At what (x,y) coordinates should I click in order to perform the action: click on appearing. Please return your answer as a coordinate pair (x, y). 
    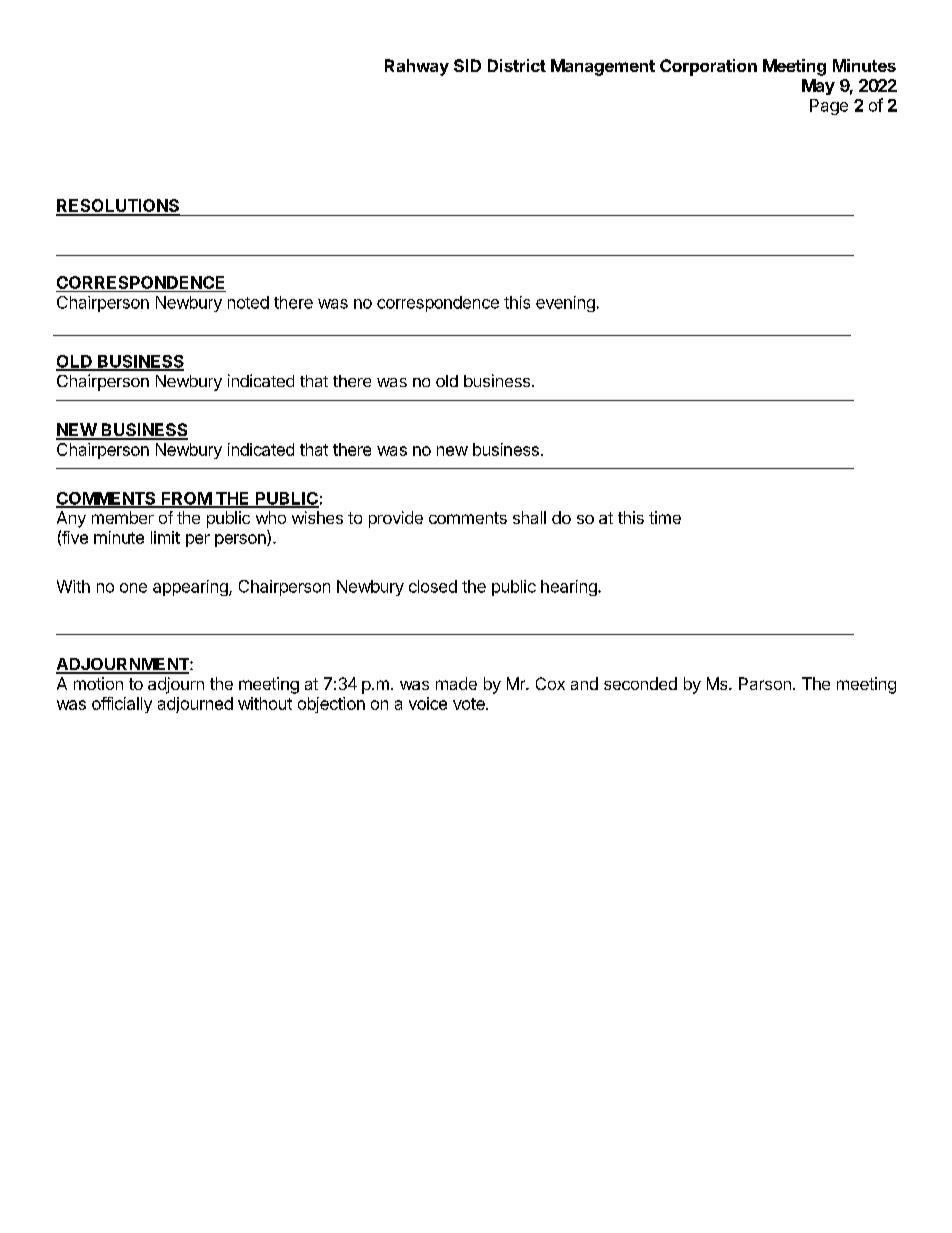
    Looking at the image, I should click on (191, 588).
